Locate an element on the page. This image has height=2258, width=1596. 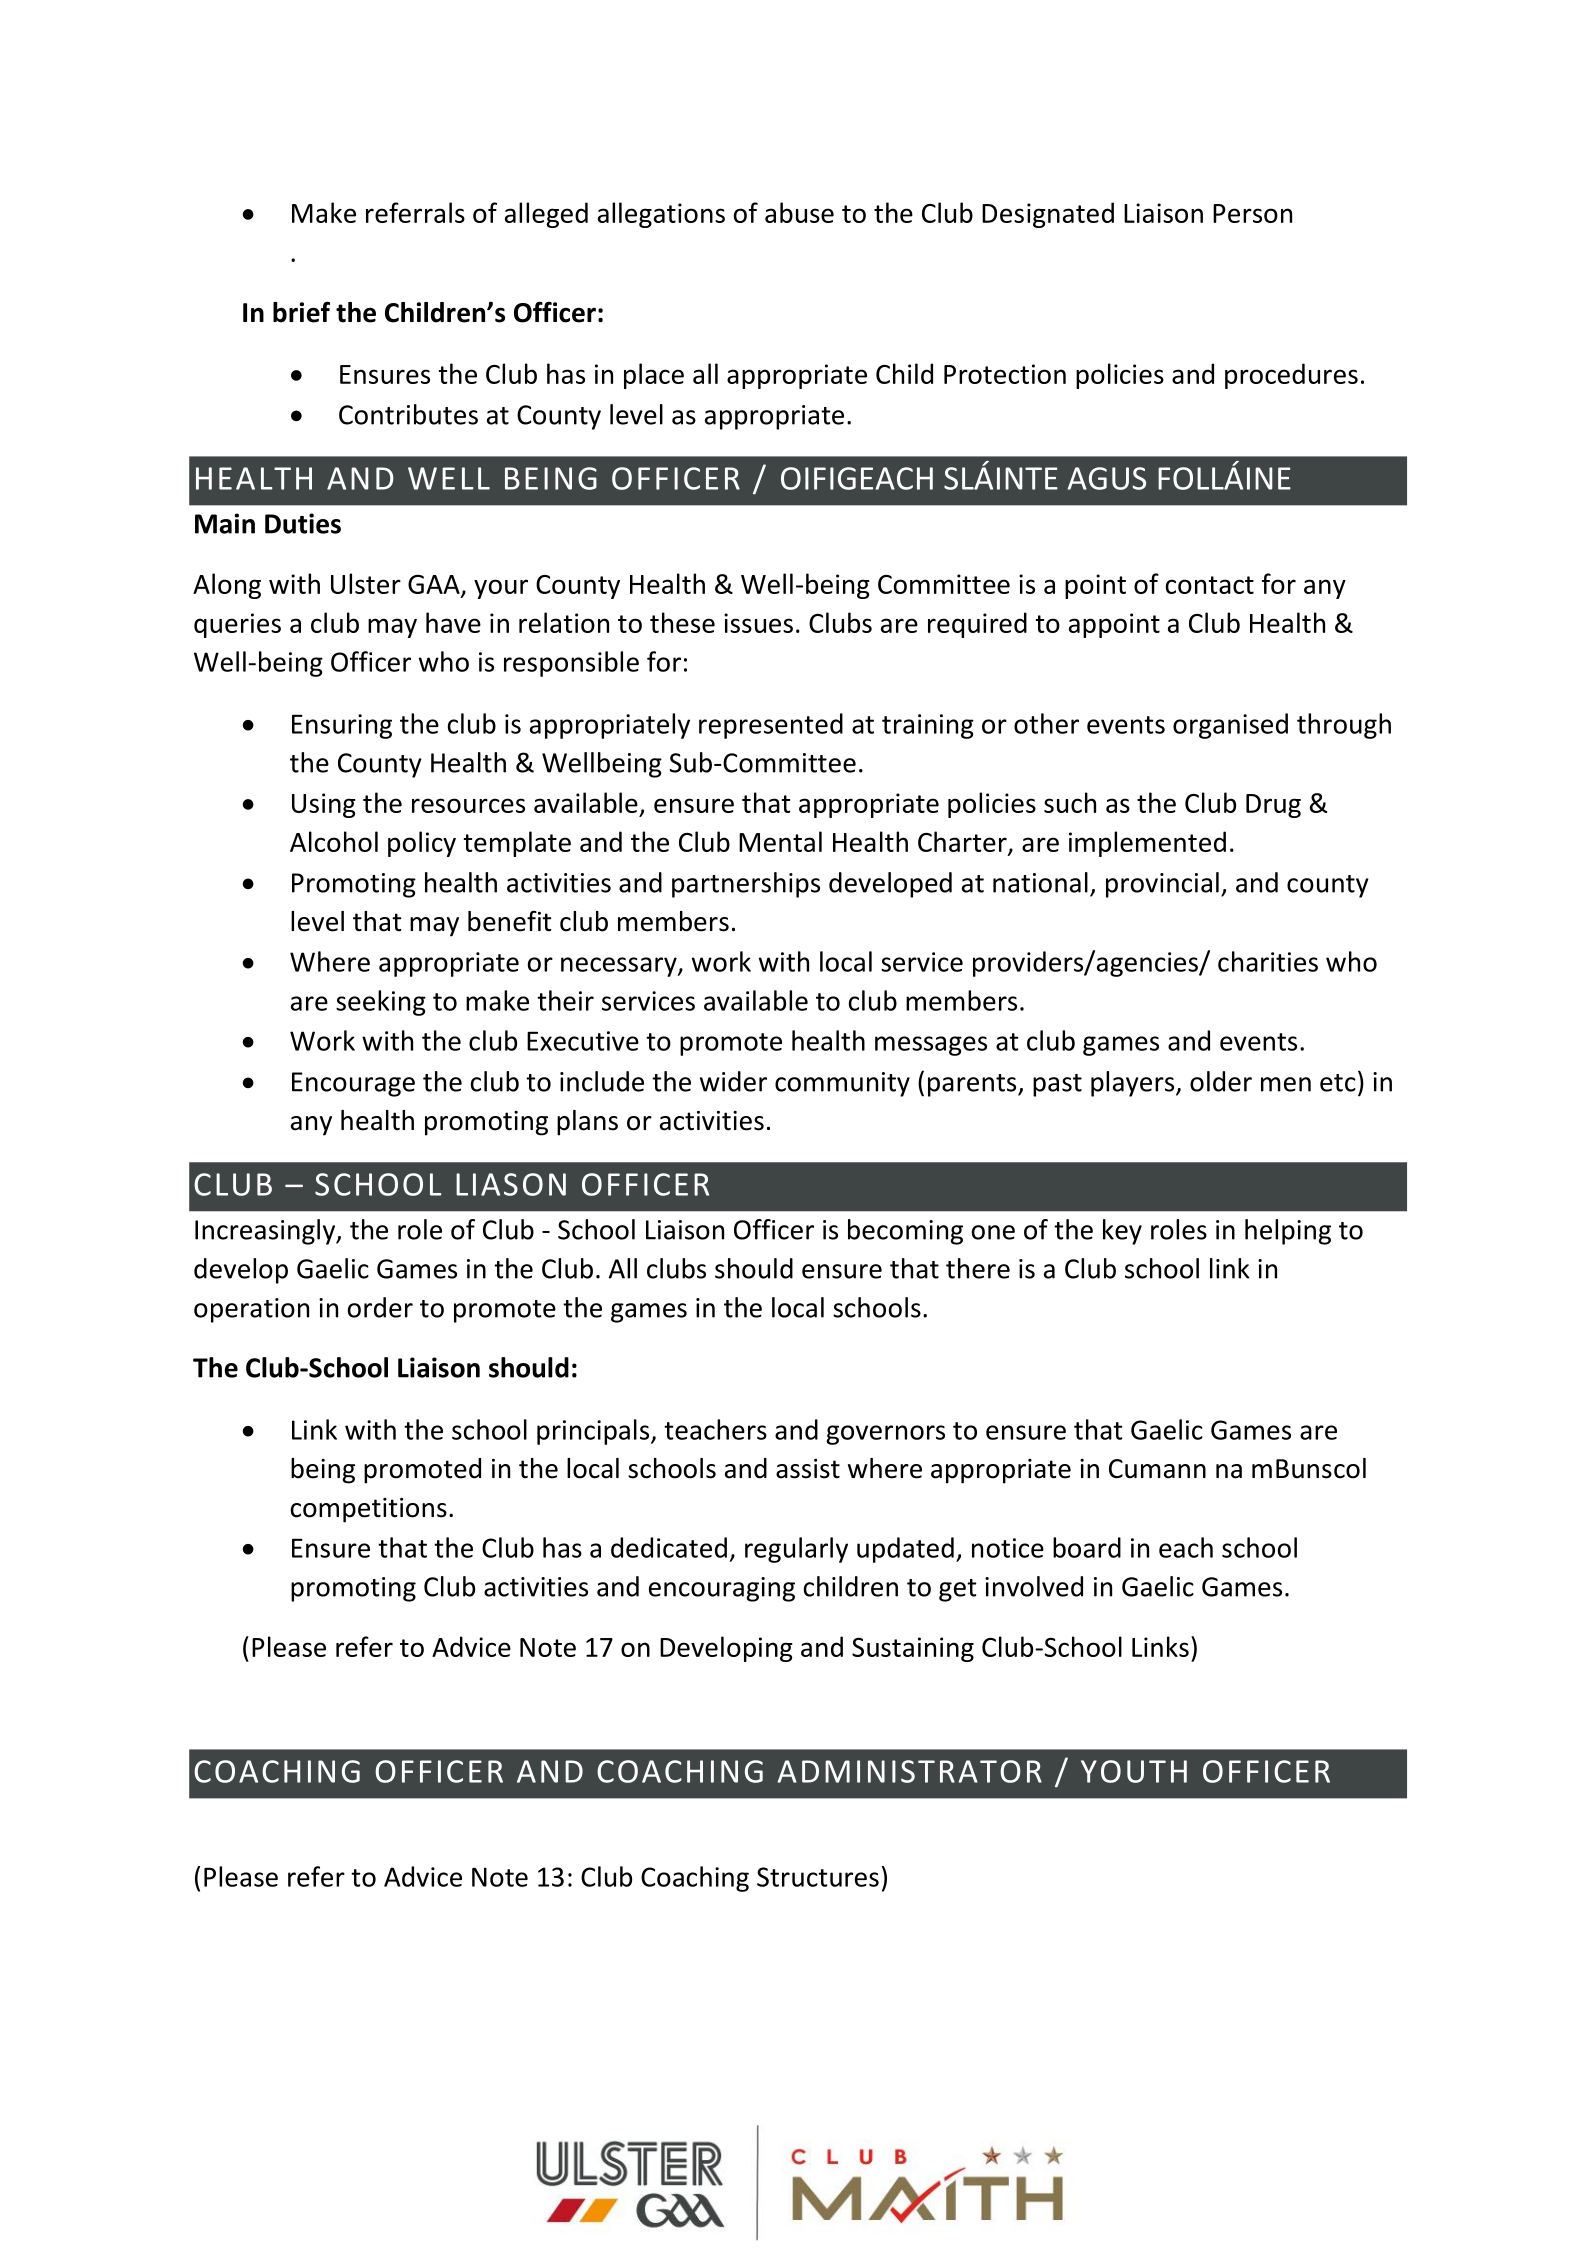
Person is located at coordinates (1252, 213).
